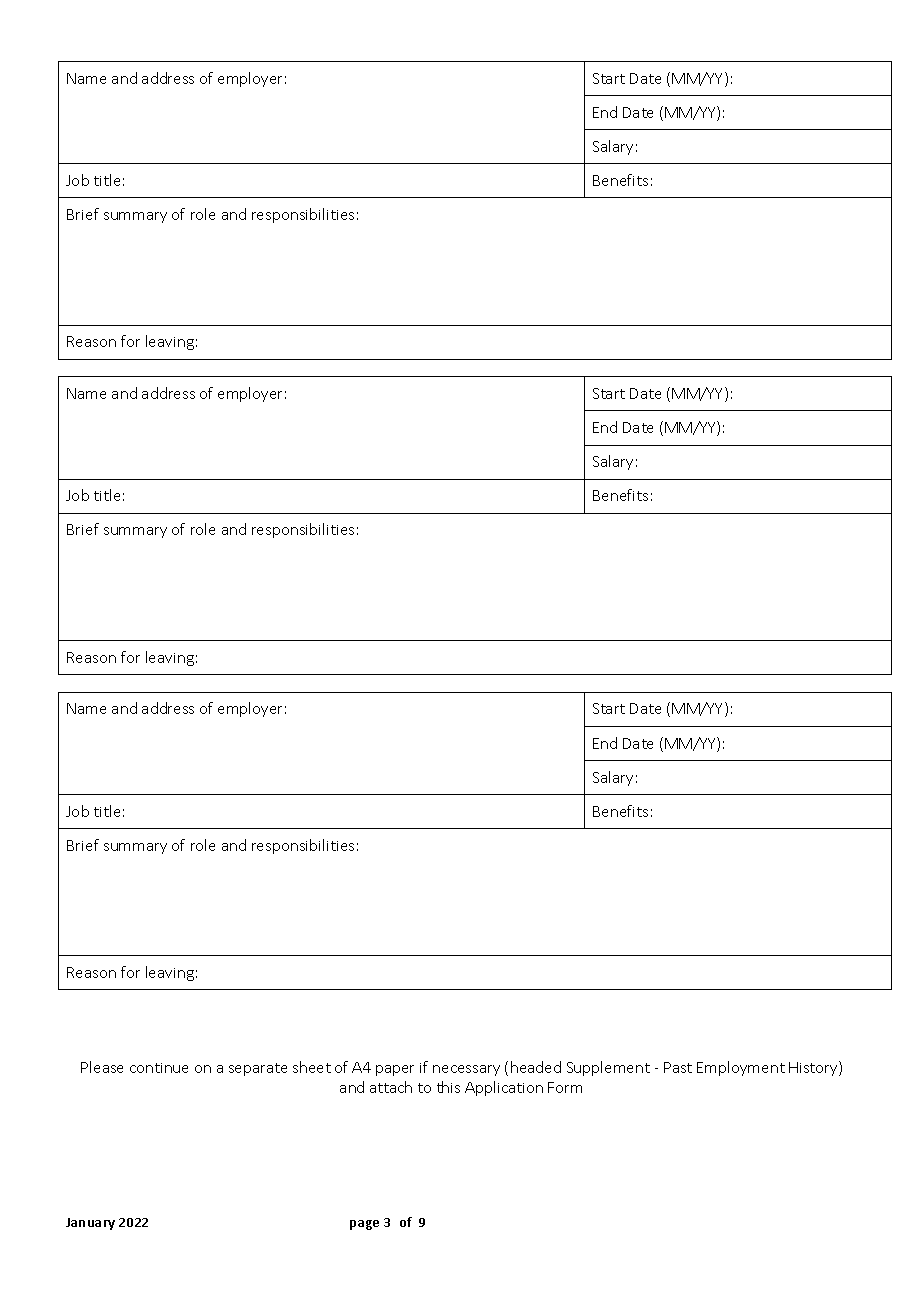  I want to click on continue, so click(159, 1068).
